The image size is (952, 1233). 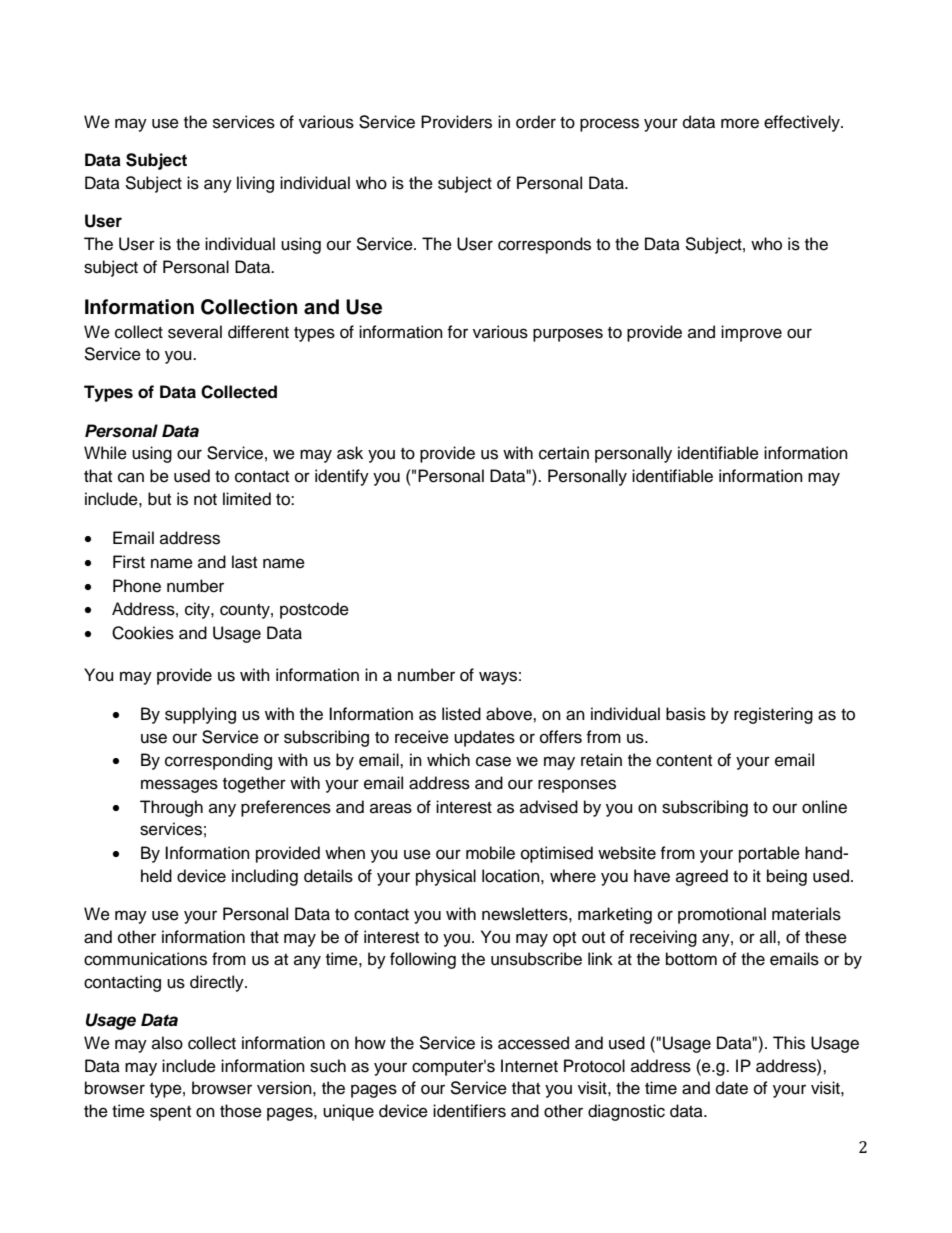 What do you see at coordinates (469, 1111) in the image?
I see `identifiers` at bounding box center [469, 1111].
